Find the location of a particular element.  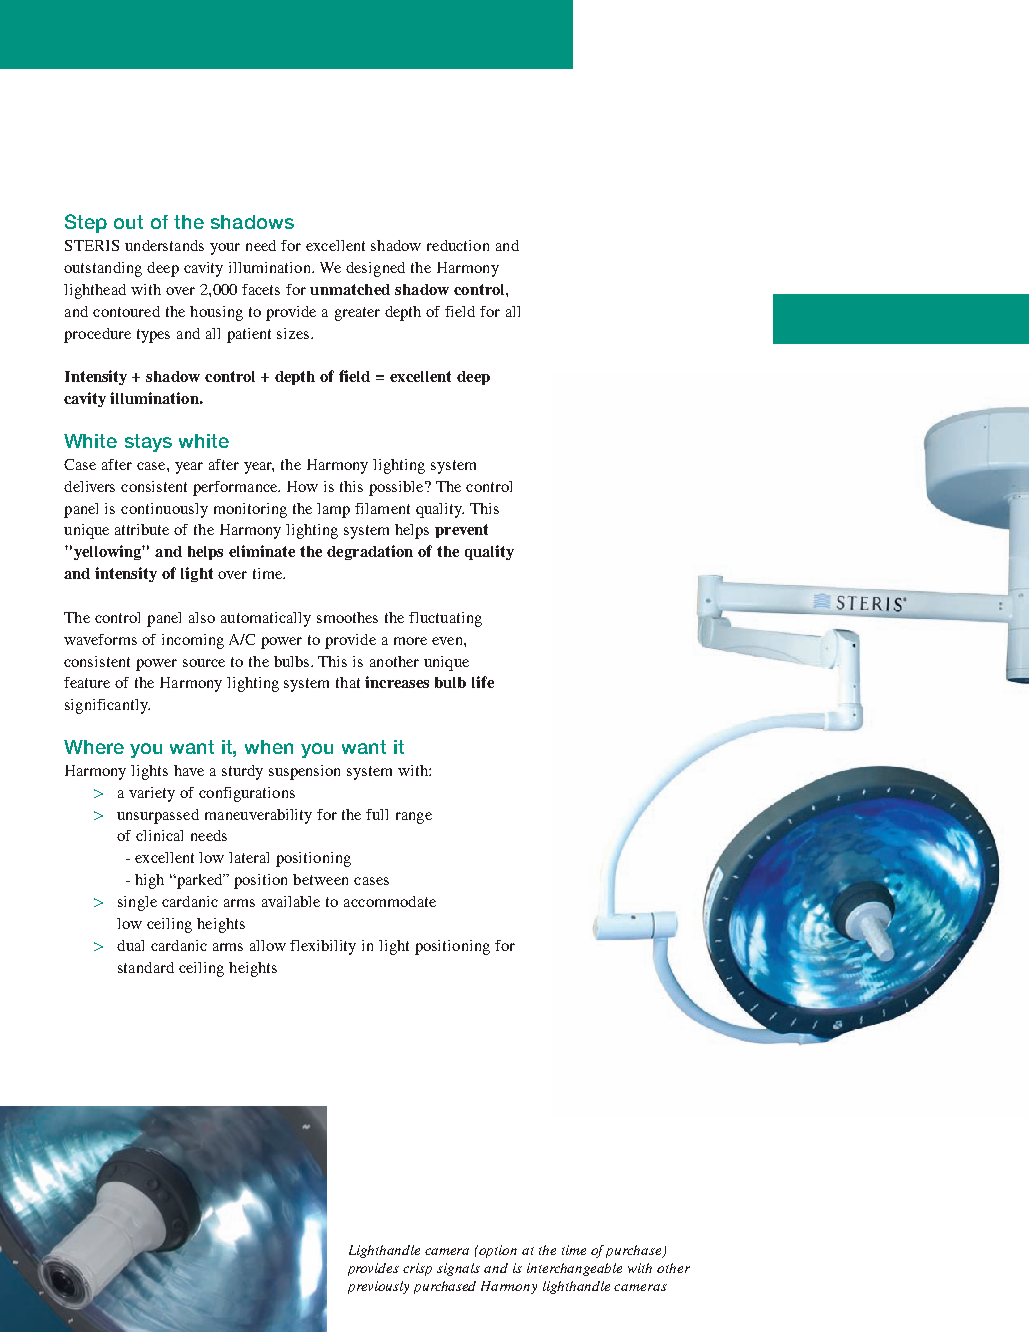

understands is located at coordinates (164, 245).
